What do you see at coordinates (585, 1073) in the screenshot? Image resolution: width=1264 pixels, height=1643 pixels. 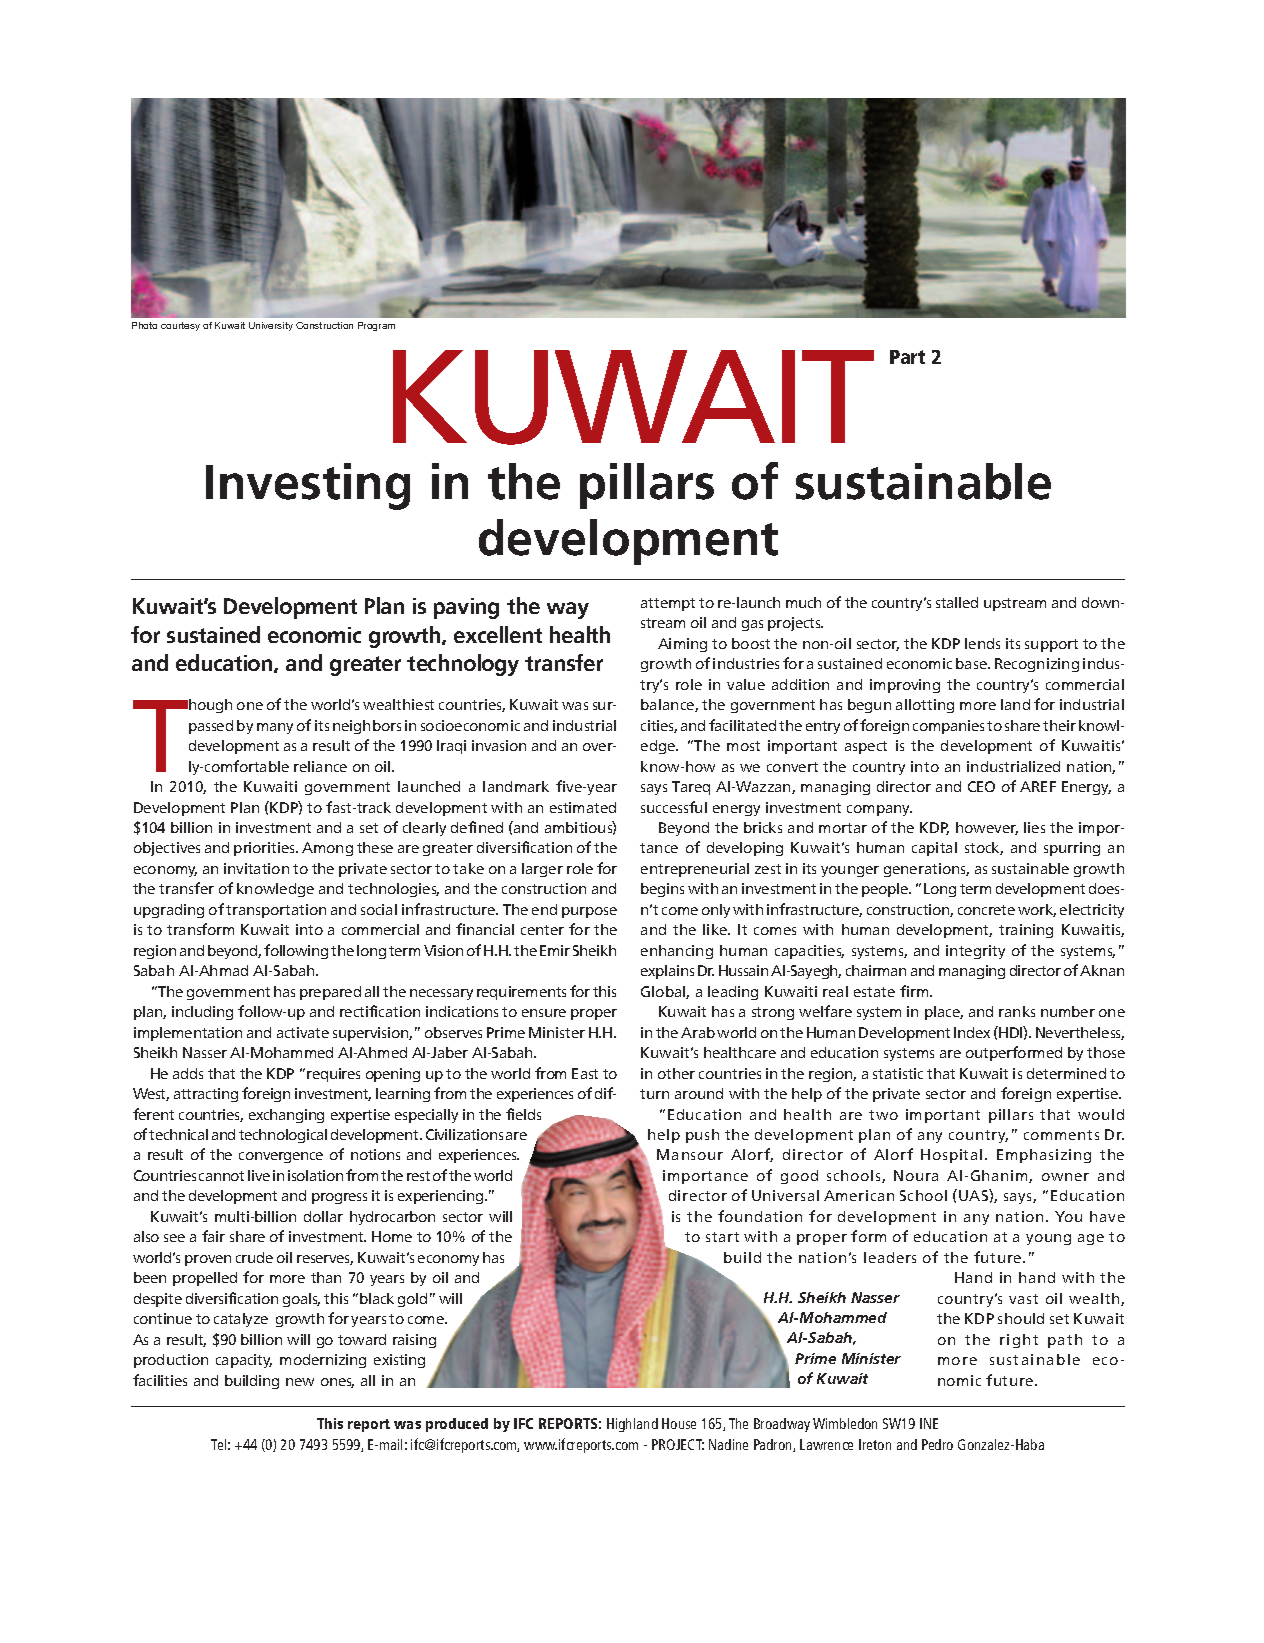 I see `East` at bounding box center [585, 1073].
